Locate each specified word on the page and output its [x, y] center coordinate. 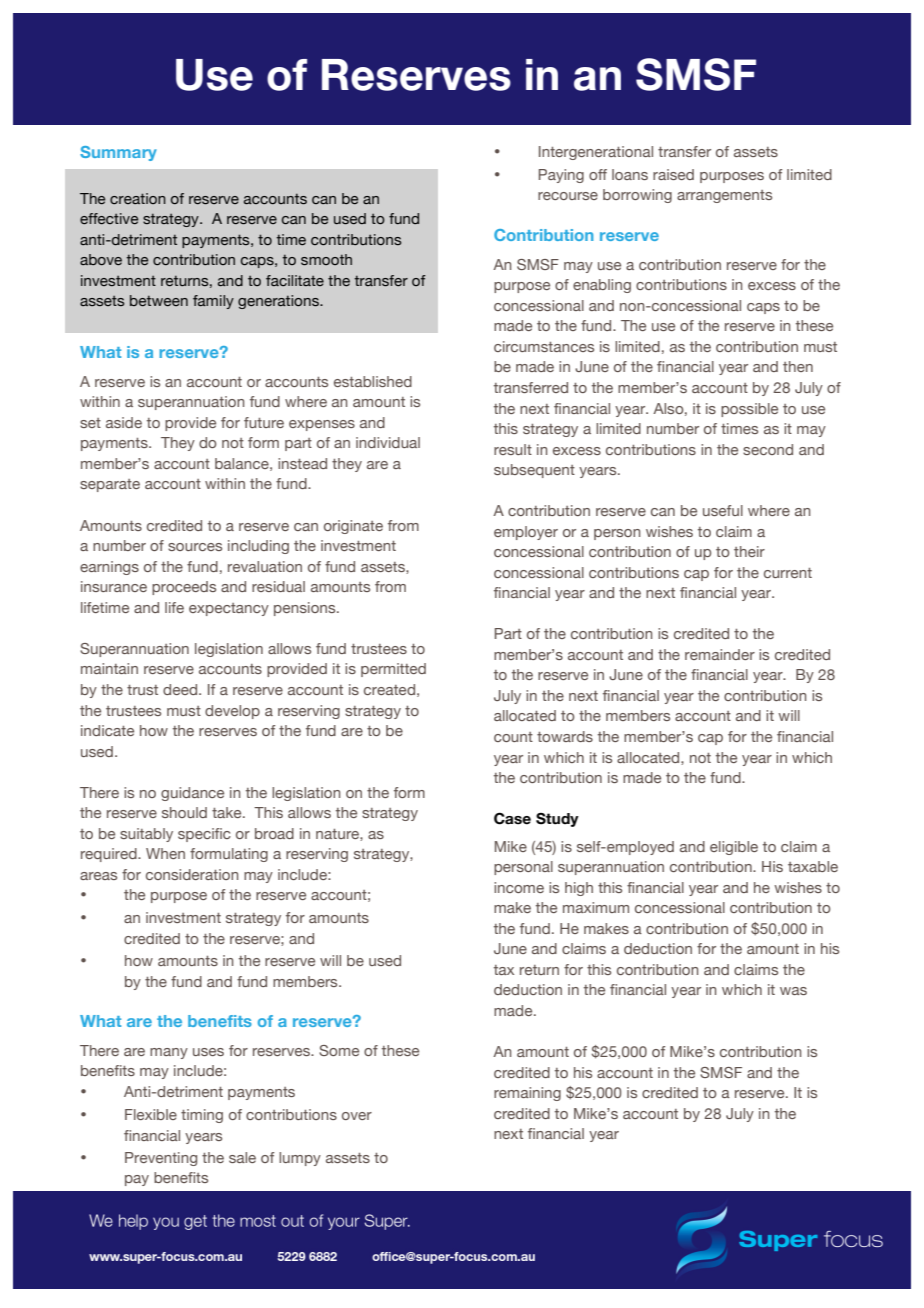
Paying [561, 176]
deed [181, 689]
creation [138, 199]
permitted [393, 670]
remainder [720, 654]
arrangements [724, 196]
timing [202, 1116]
